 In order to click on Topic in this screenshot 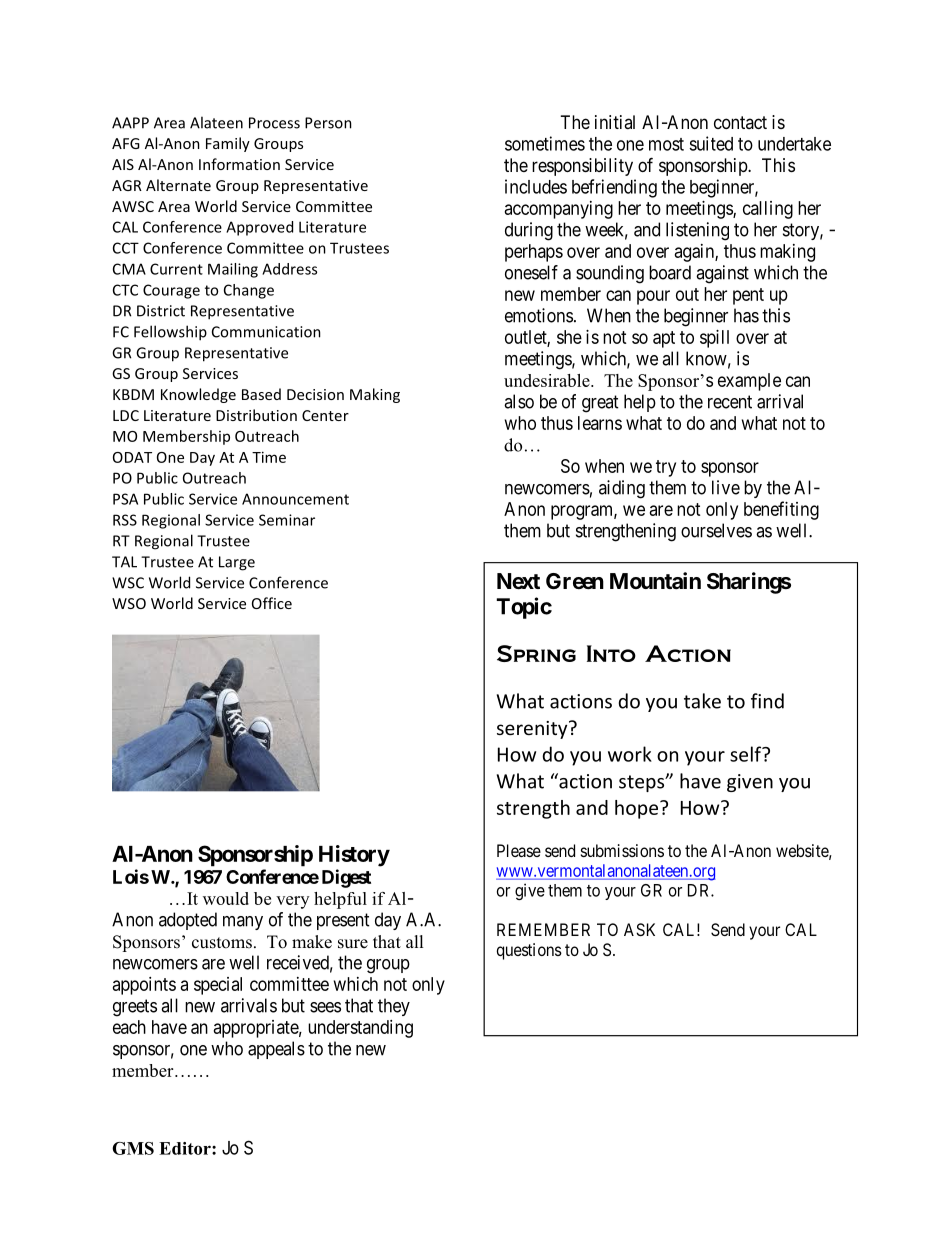, I will do `click(524, 608)`.
